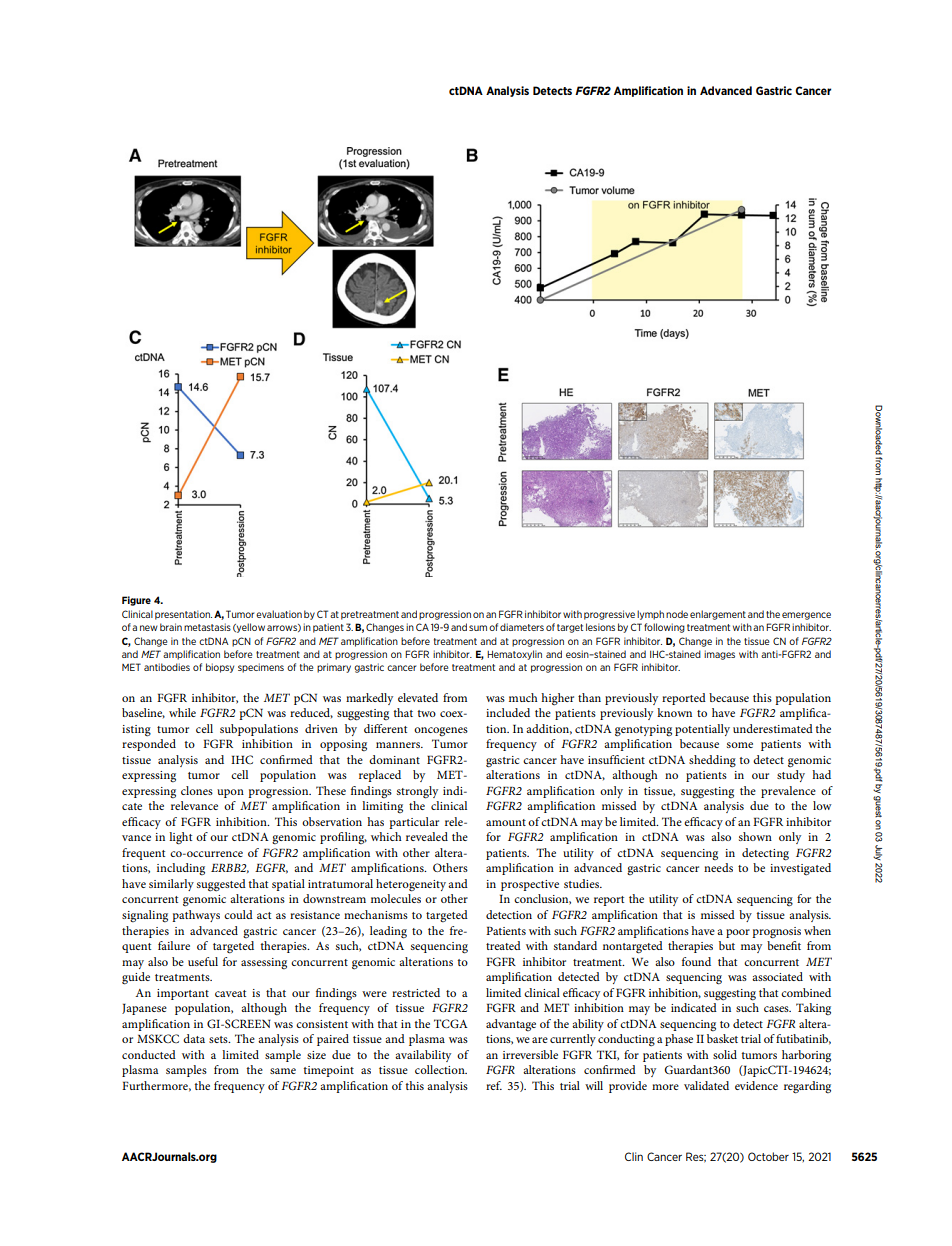 Image resolution: width=952 pixels, height=1246 pixels. I want to click on treated, so click(503, 945).
